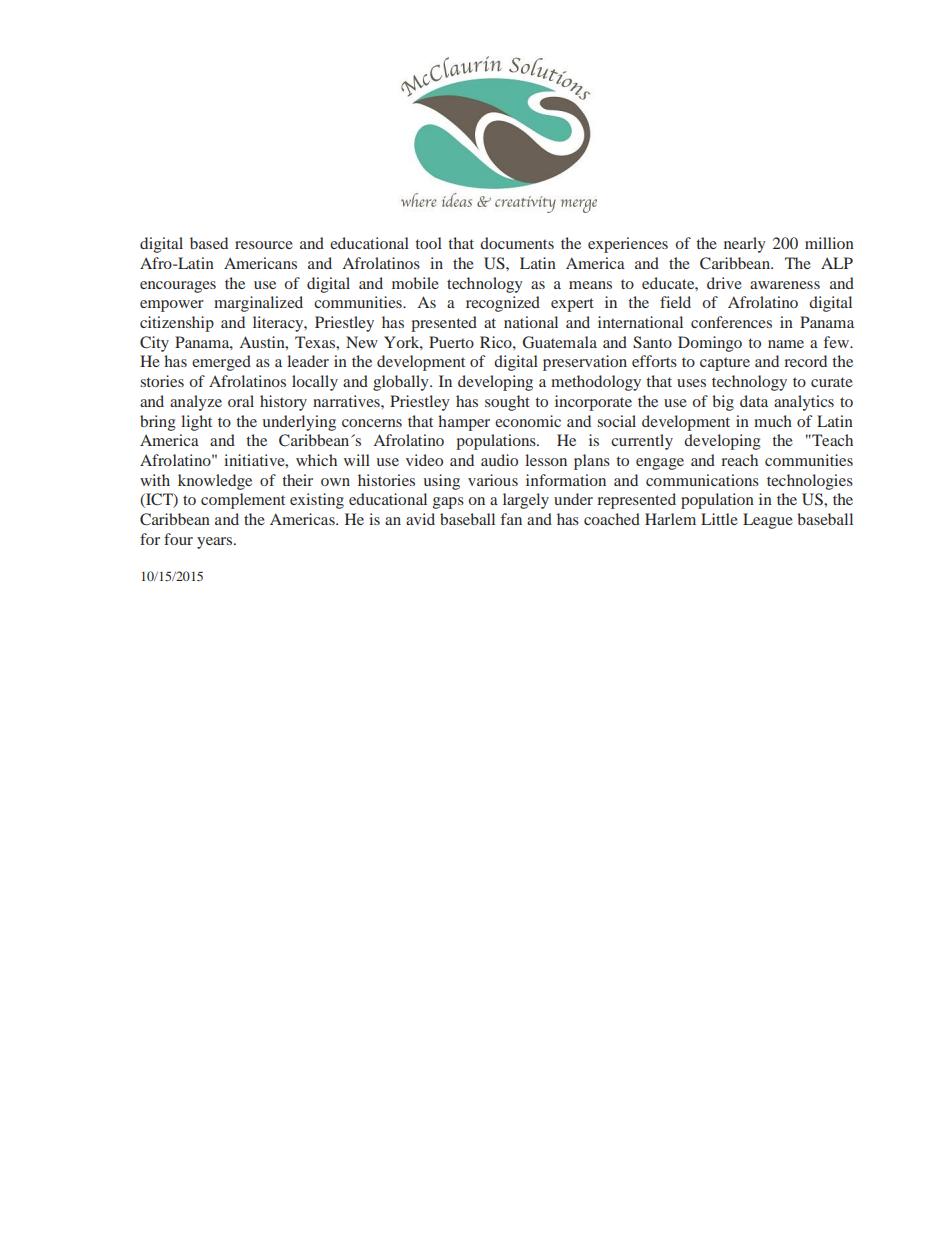 The width and height of the page is (952, 1233). What do you see at coordinates (497, 342) in the page?
I see `Rico` at bounding box center [497, 342].
